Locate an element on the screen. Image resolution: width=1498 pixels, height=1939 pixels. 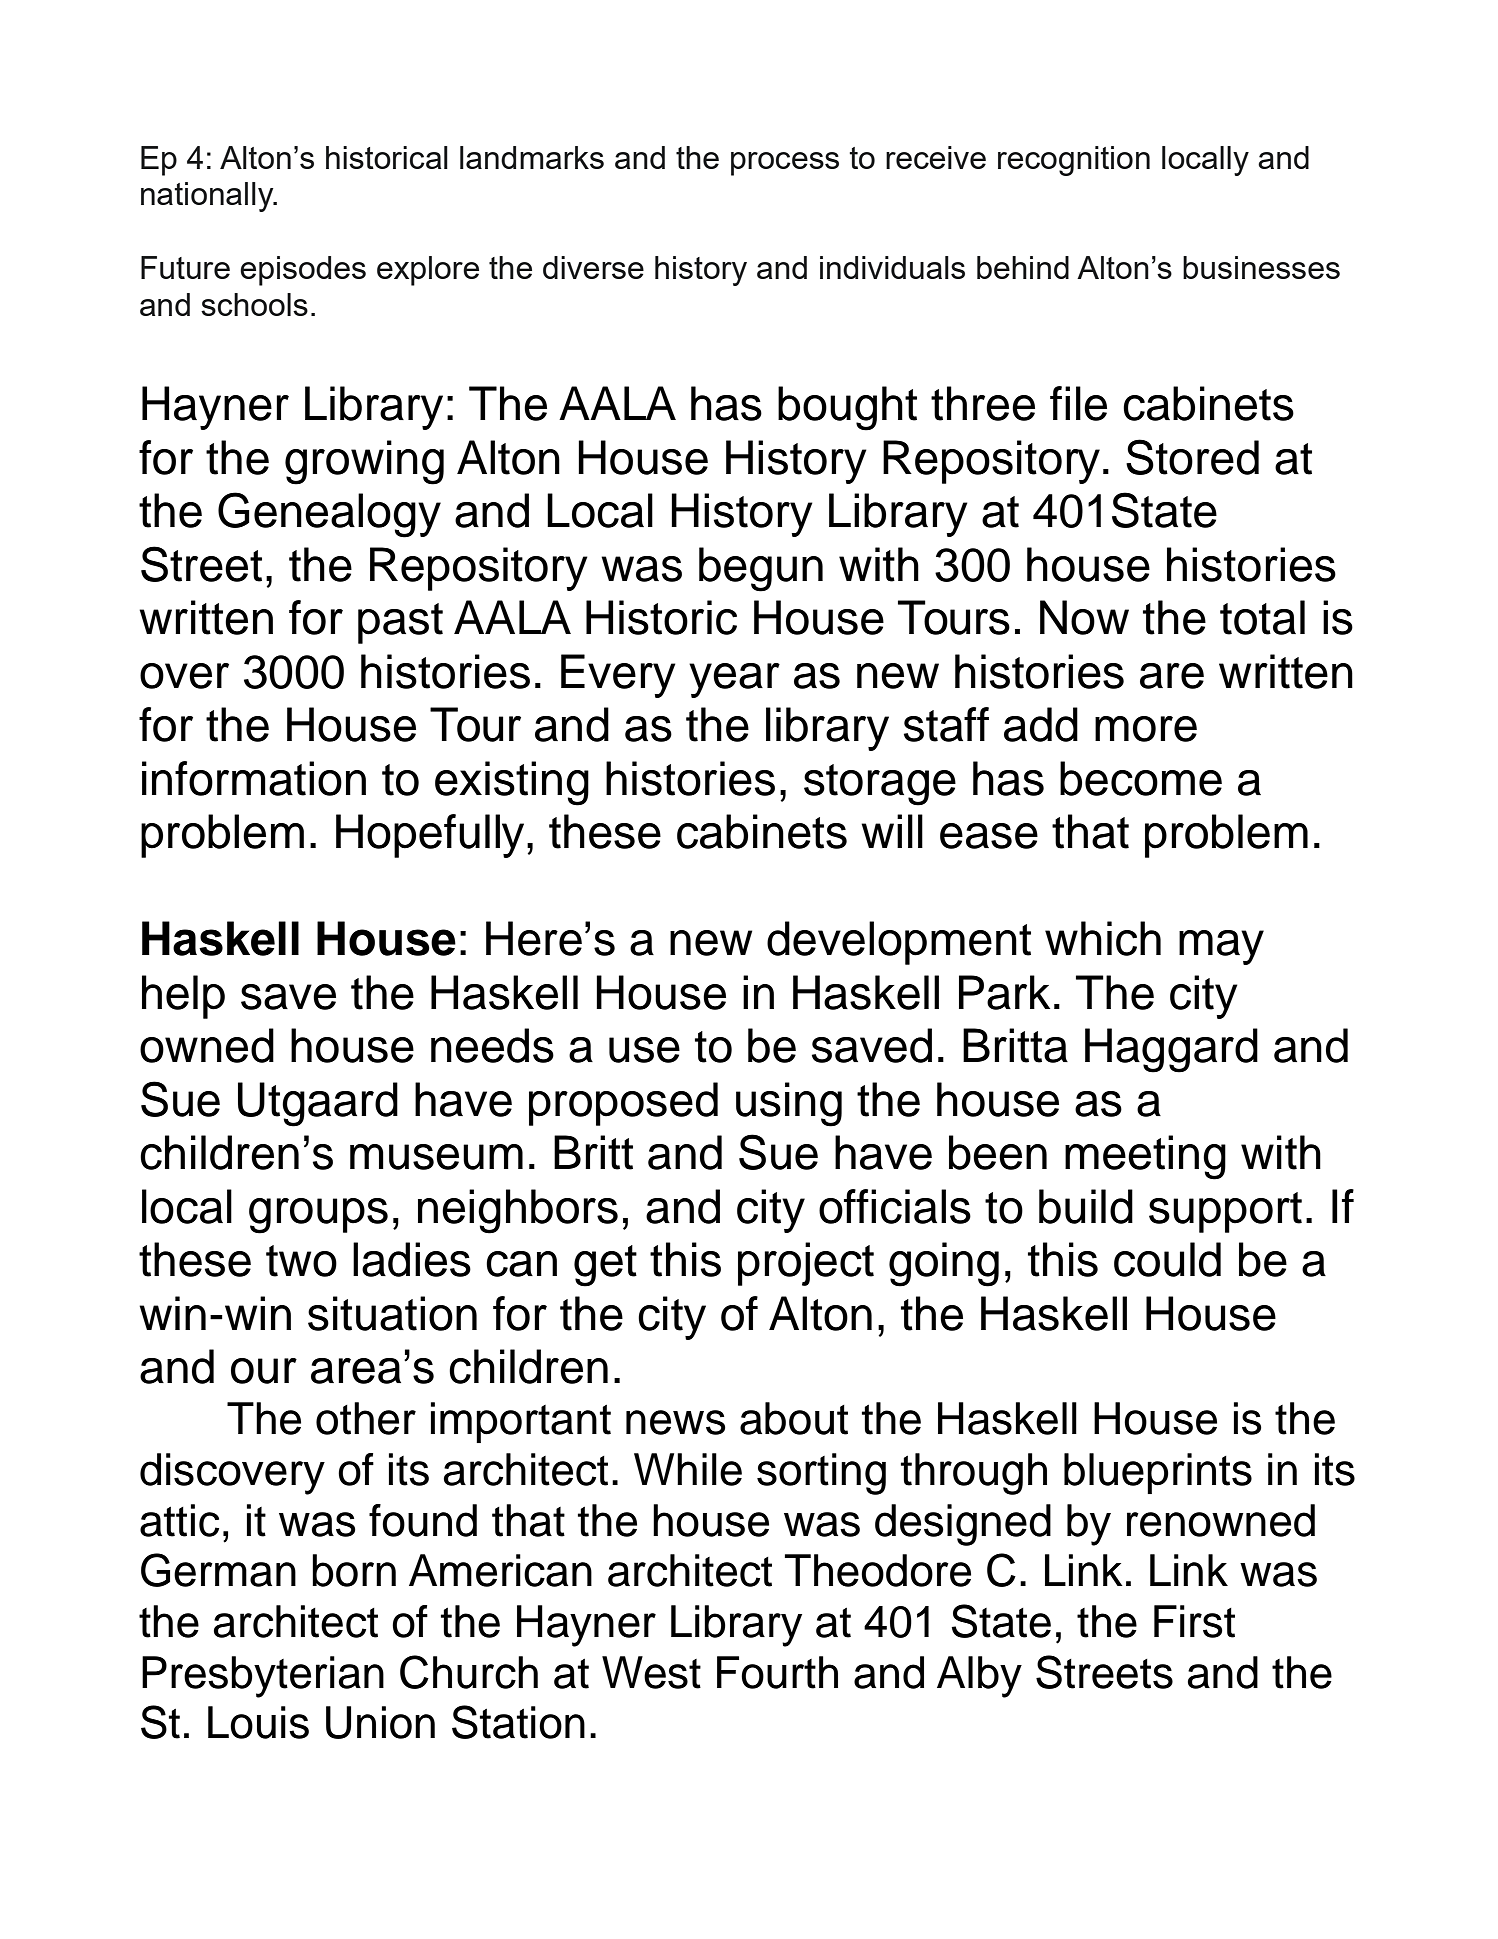
recognition is located at coordinates (1074, 161).
